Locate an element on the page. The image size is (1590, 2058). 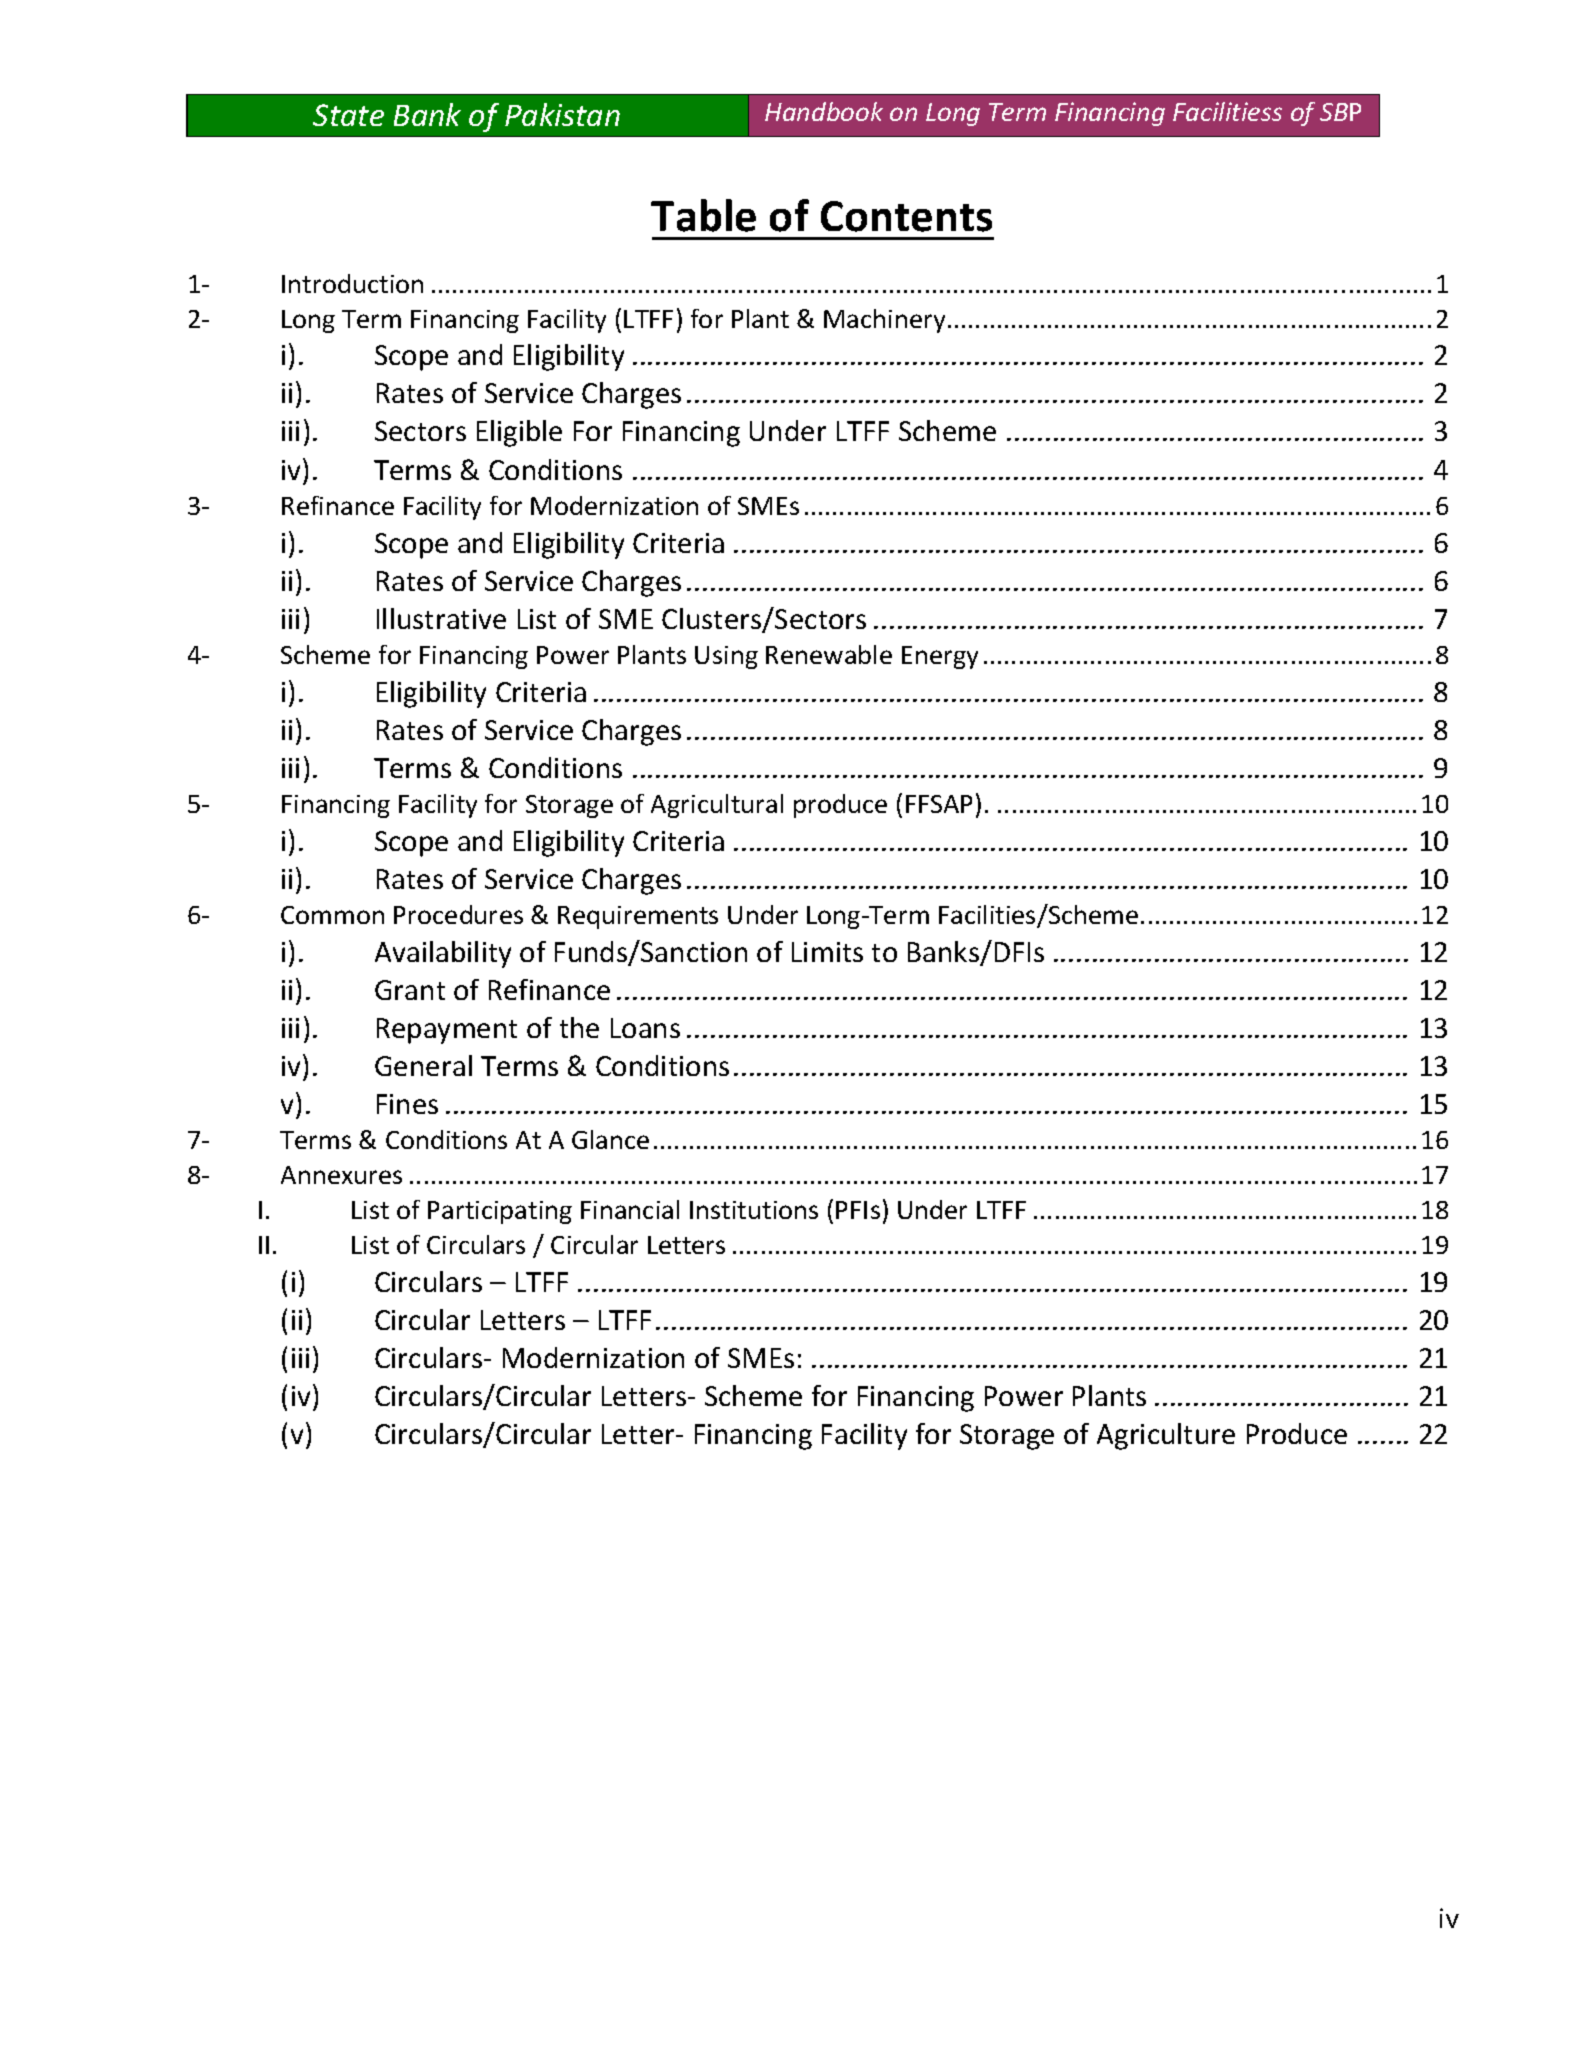
Eligible is located at coordinates (519, 433).
